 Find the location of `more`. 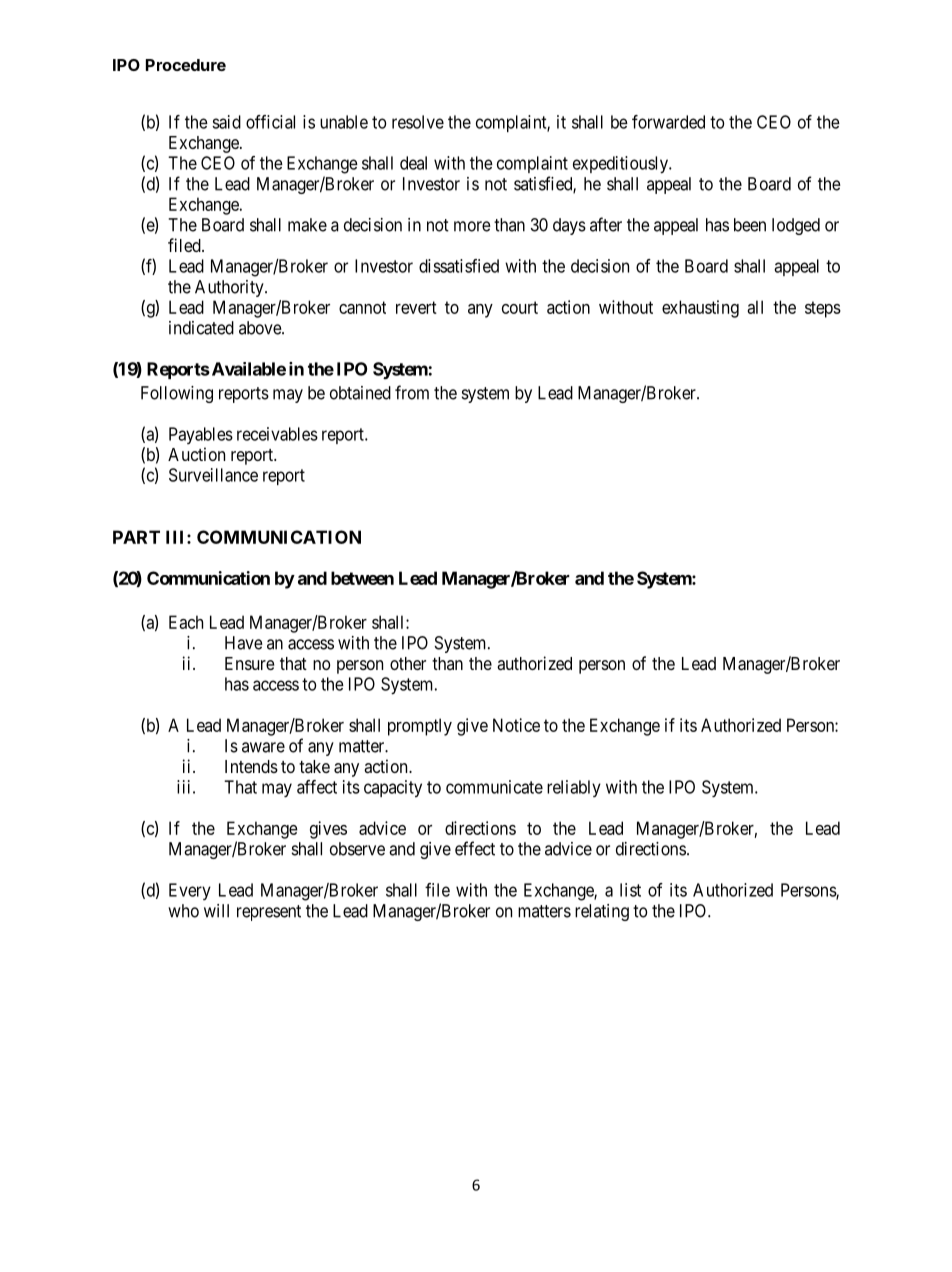

more is located at coordinates (472, 226).
